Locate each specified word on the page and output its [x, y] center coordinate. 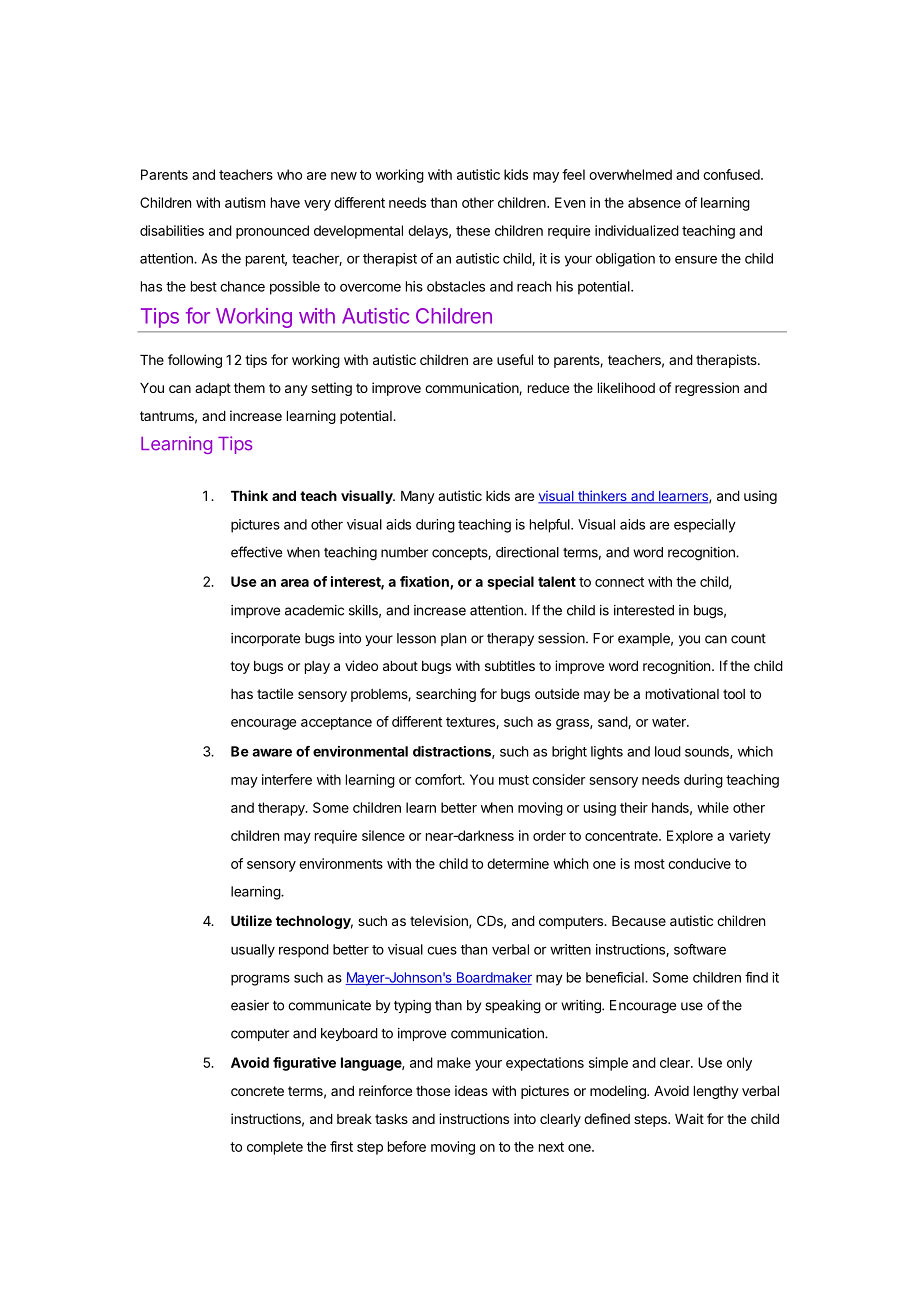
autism [245, 202]
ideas [471, 1090]
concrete [257, 1091]
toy [240, 667]
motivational [682, 693]
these [473, 230]
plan [453, 639]
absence [654, 202]
